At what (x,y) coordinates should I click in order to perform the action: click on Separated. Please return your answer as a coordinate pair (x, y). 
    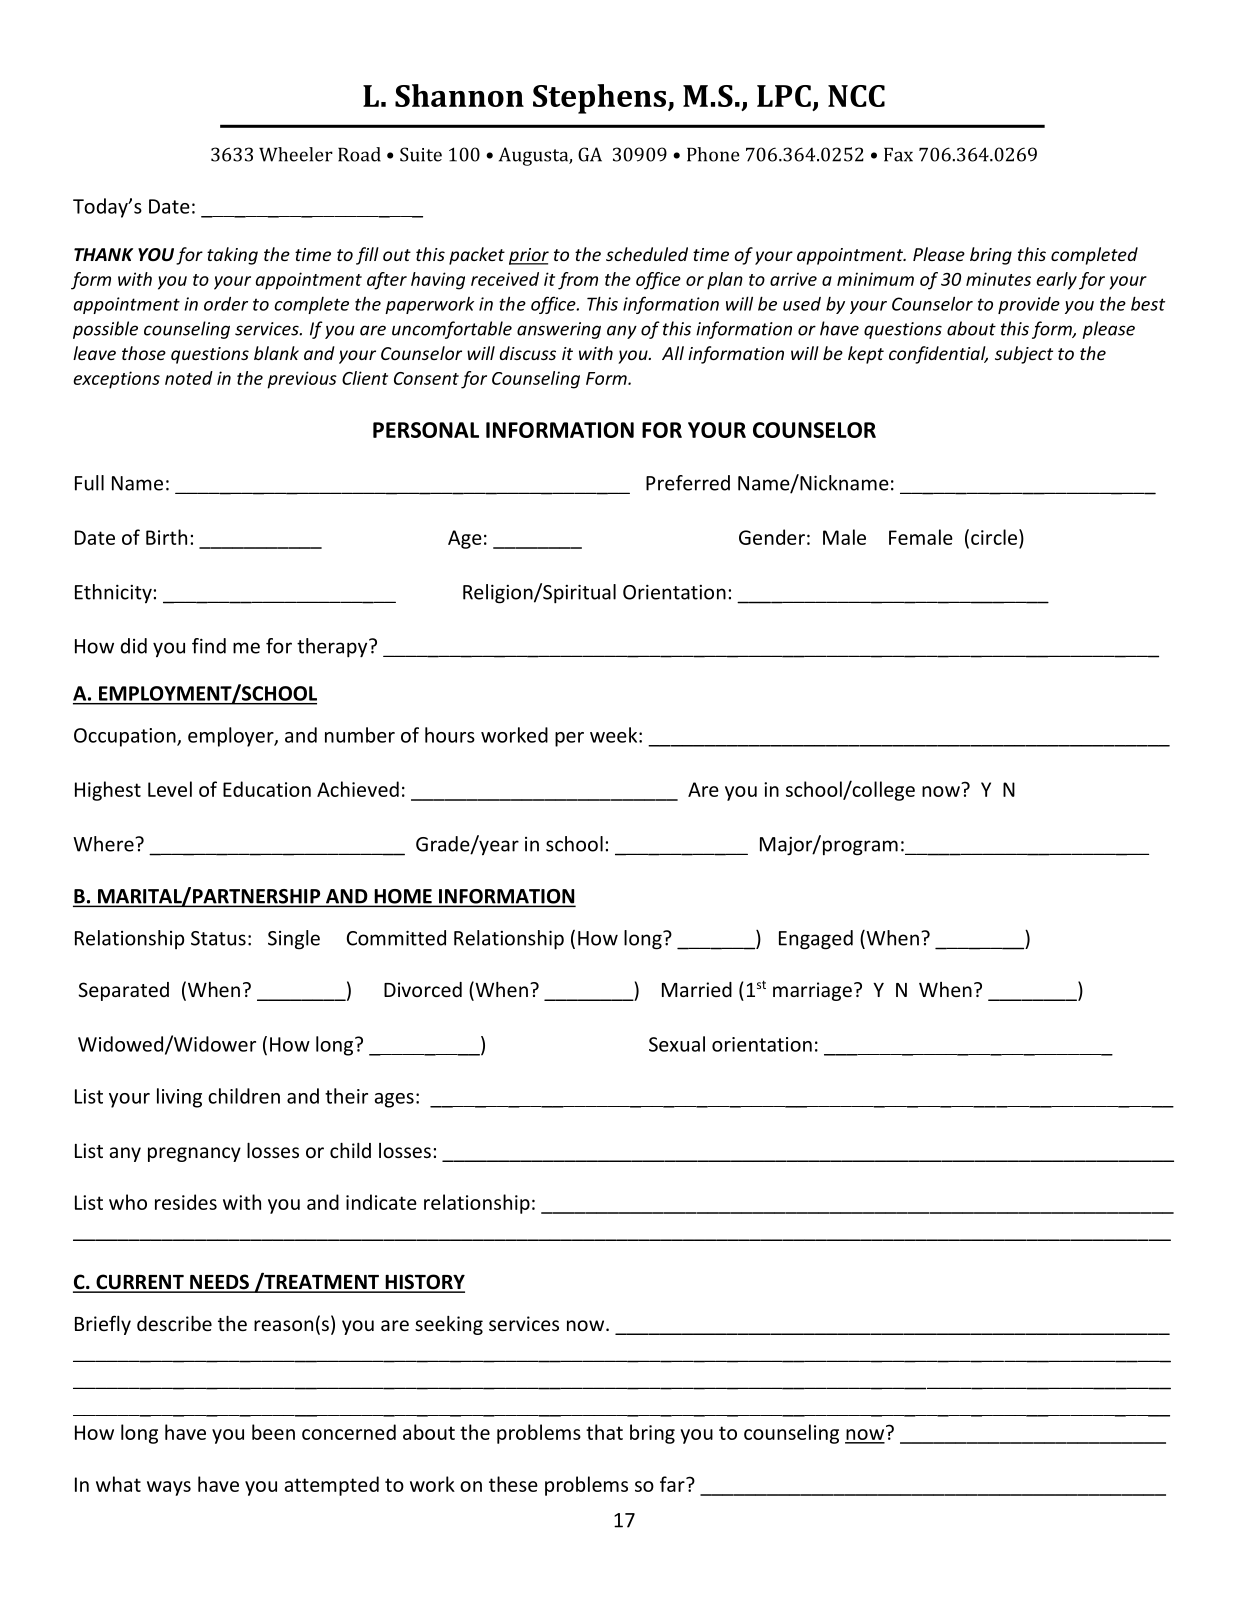
    Looking at the image, I should click on (124, 991).
